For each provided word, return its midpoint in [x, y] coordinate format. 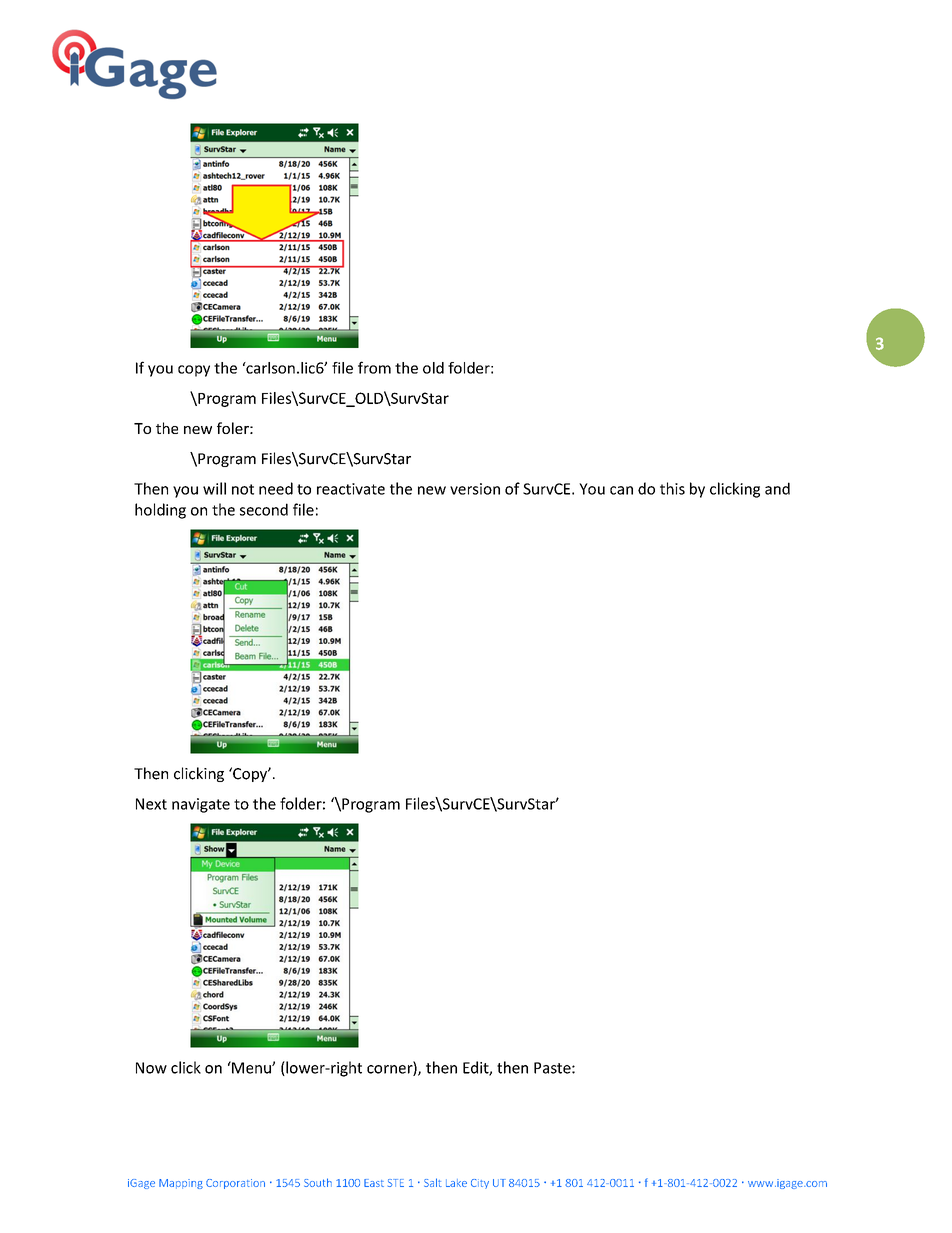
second [264, 509]
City [480, 1184]
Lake [456, 1183]
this [672, 488]
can [621, 490]
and [777, 488]
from [374, 367]
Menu [251, 1067]
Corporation [235, 1184]
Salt [433, 1182]
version [475, 489]
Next [151, 804]
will [214, 488]
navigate [201, 805]
